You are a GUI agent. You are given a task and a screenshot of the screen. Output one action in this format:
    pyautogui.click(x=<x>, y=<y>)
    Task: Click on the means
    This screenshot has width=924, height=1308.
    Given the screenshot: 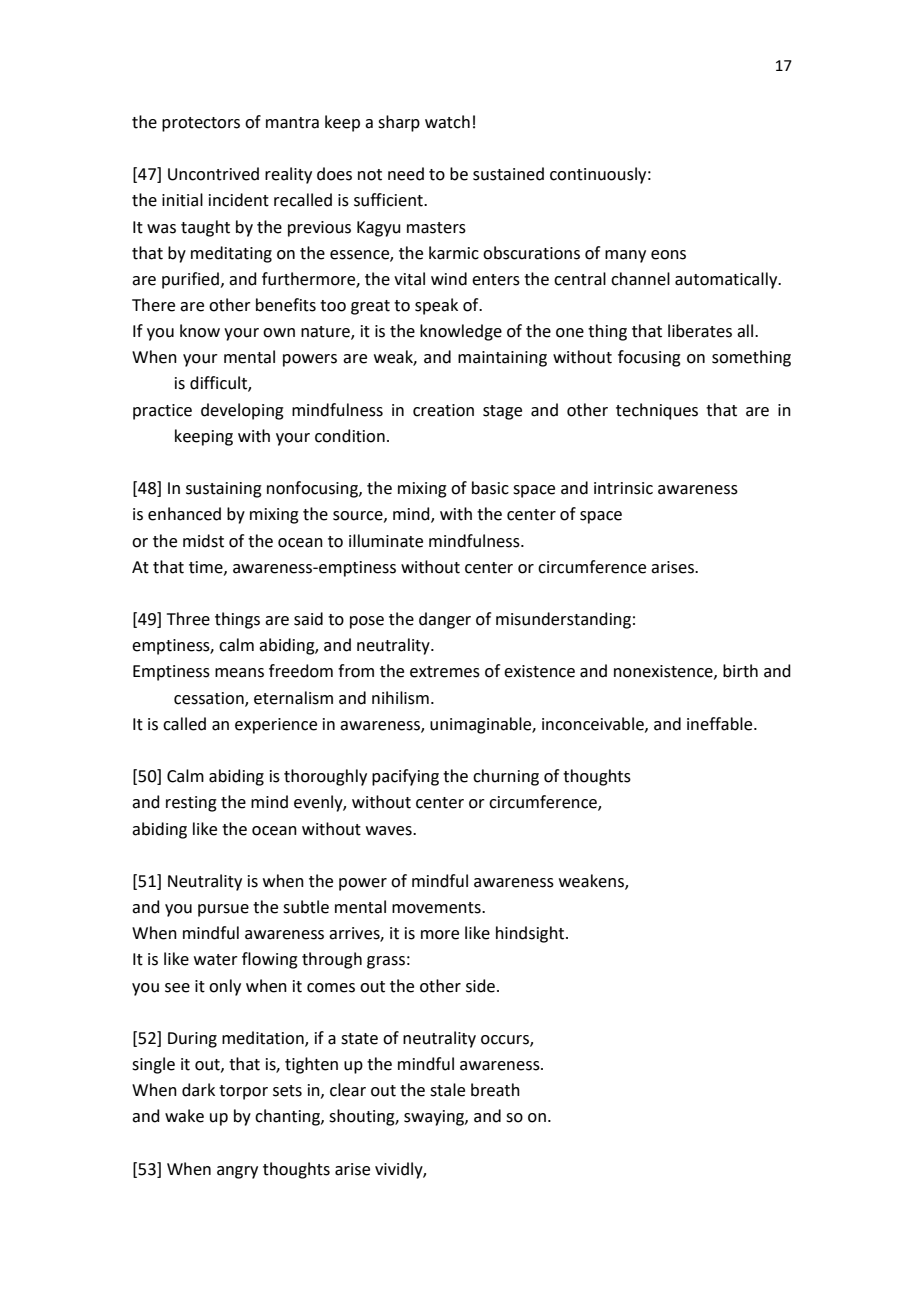 What is the action you would take?
    pyautogui.click(x=239, y=673)
